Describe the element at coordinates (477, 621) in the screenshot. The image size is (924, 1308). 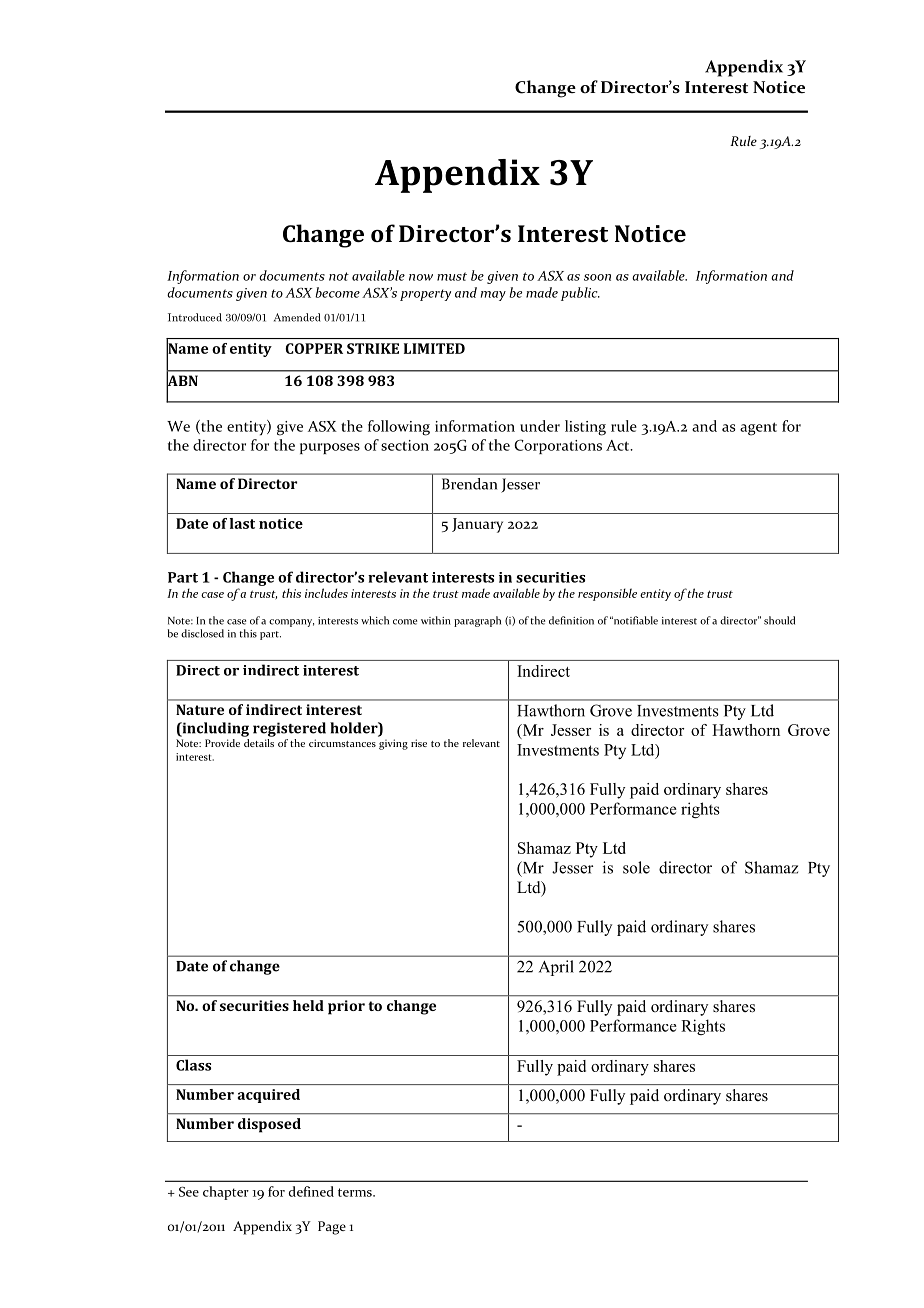
I see `paragraph` at that location.
